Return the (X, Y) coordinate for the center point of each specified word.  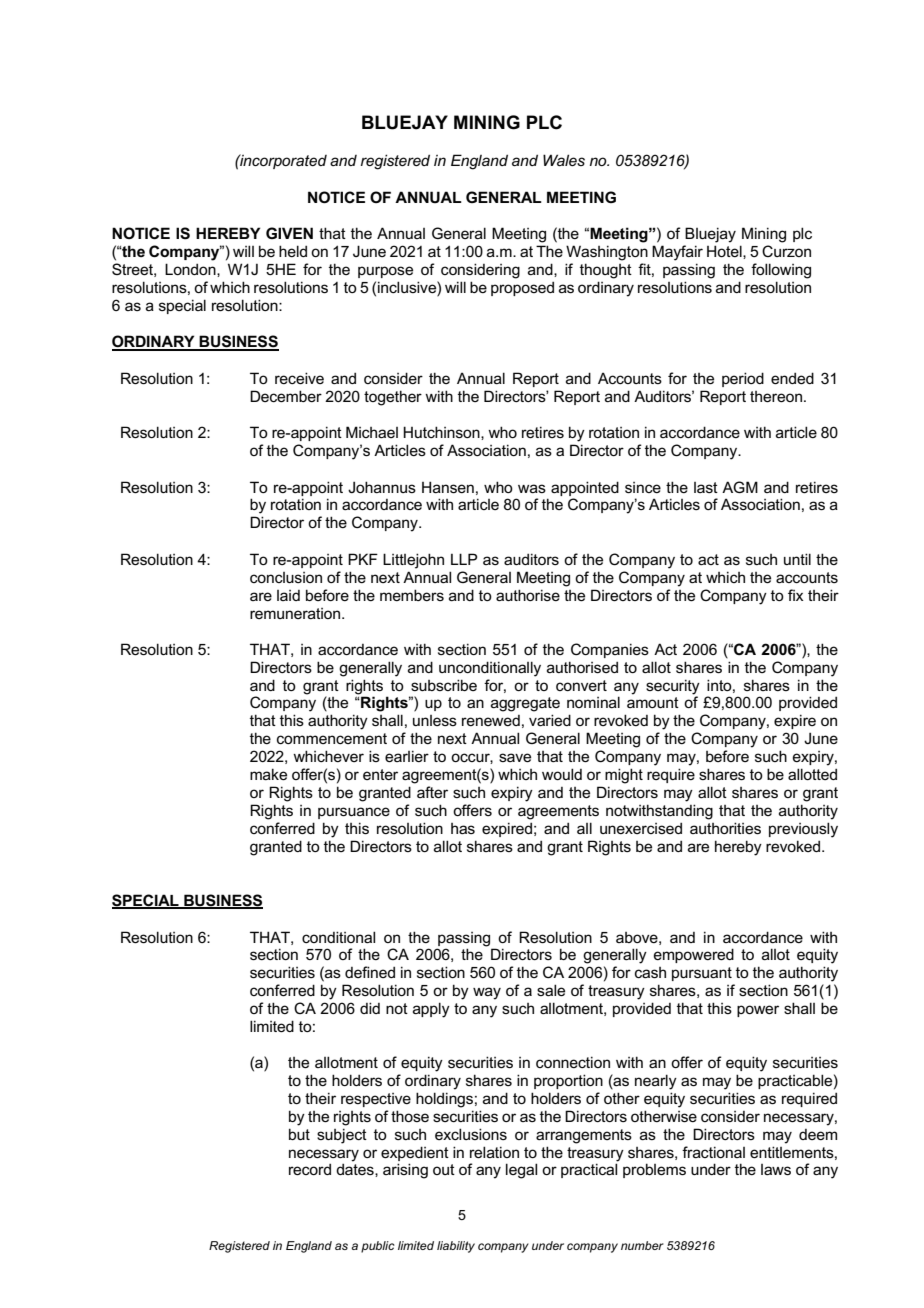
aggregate (525, 704)
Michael (372, 432)
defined (370, 972)
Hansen (448, 487)
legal (521, 1171)
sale (551, 990)
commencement (332, 738)
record (310, 1169)
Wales (564, 160)
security (673, 688)
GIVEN (289, 233)
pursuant (702, 974)
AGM (740, 487)
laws (776, 1169)
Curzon (786, 251)
